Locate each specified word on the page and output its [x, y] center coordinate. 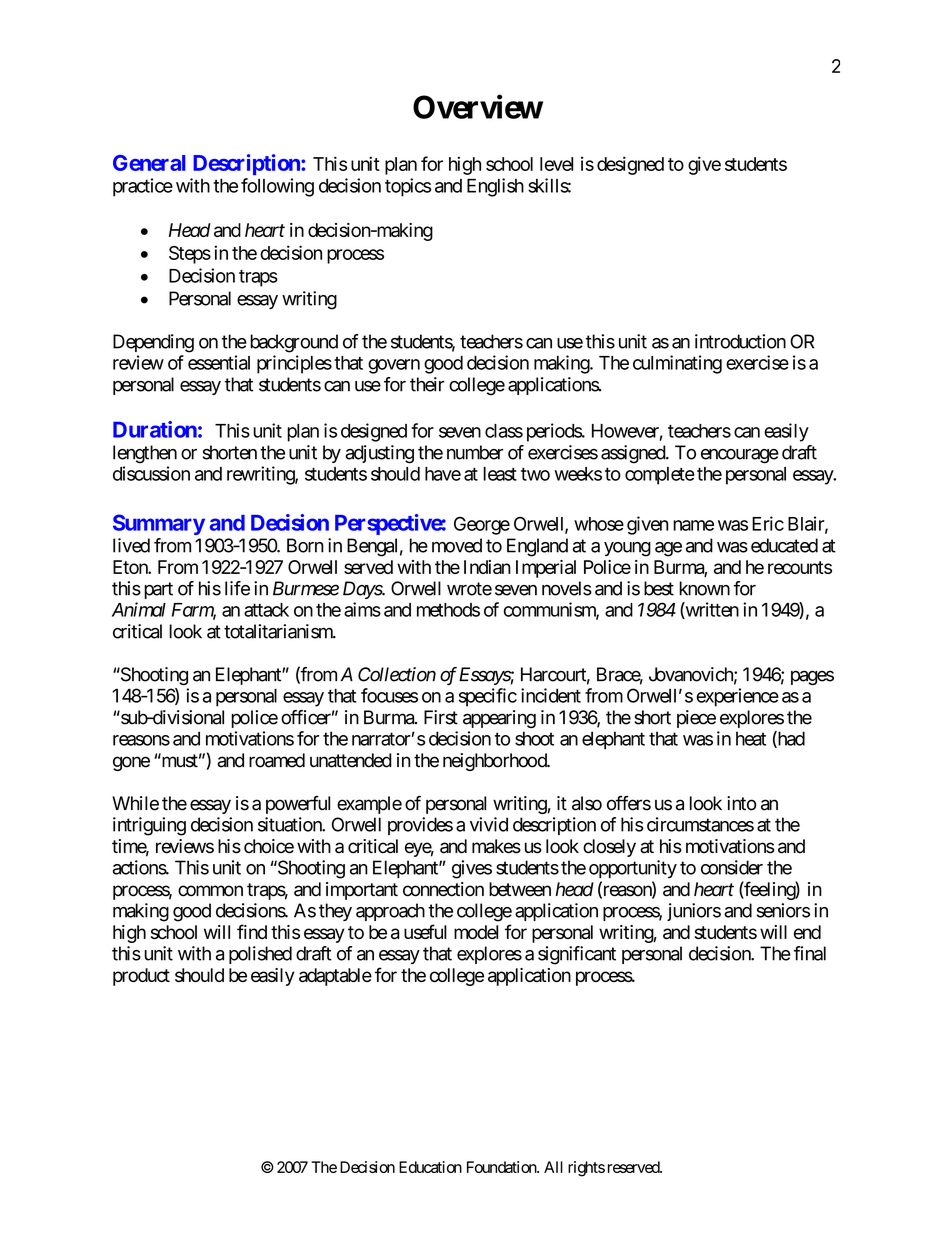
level [556, 164]
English [495, 187]
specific [488, 697]
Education [430, 1167]
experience [737, 697]
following [277, 187]
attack [266, 610]
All [553, 1167]
